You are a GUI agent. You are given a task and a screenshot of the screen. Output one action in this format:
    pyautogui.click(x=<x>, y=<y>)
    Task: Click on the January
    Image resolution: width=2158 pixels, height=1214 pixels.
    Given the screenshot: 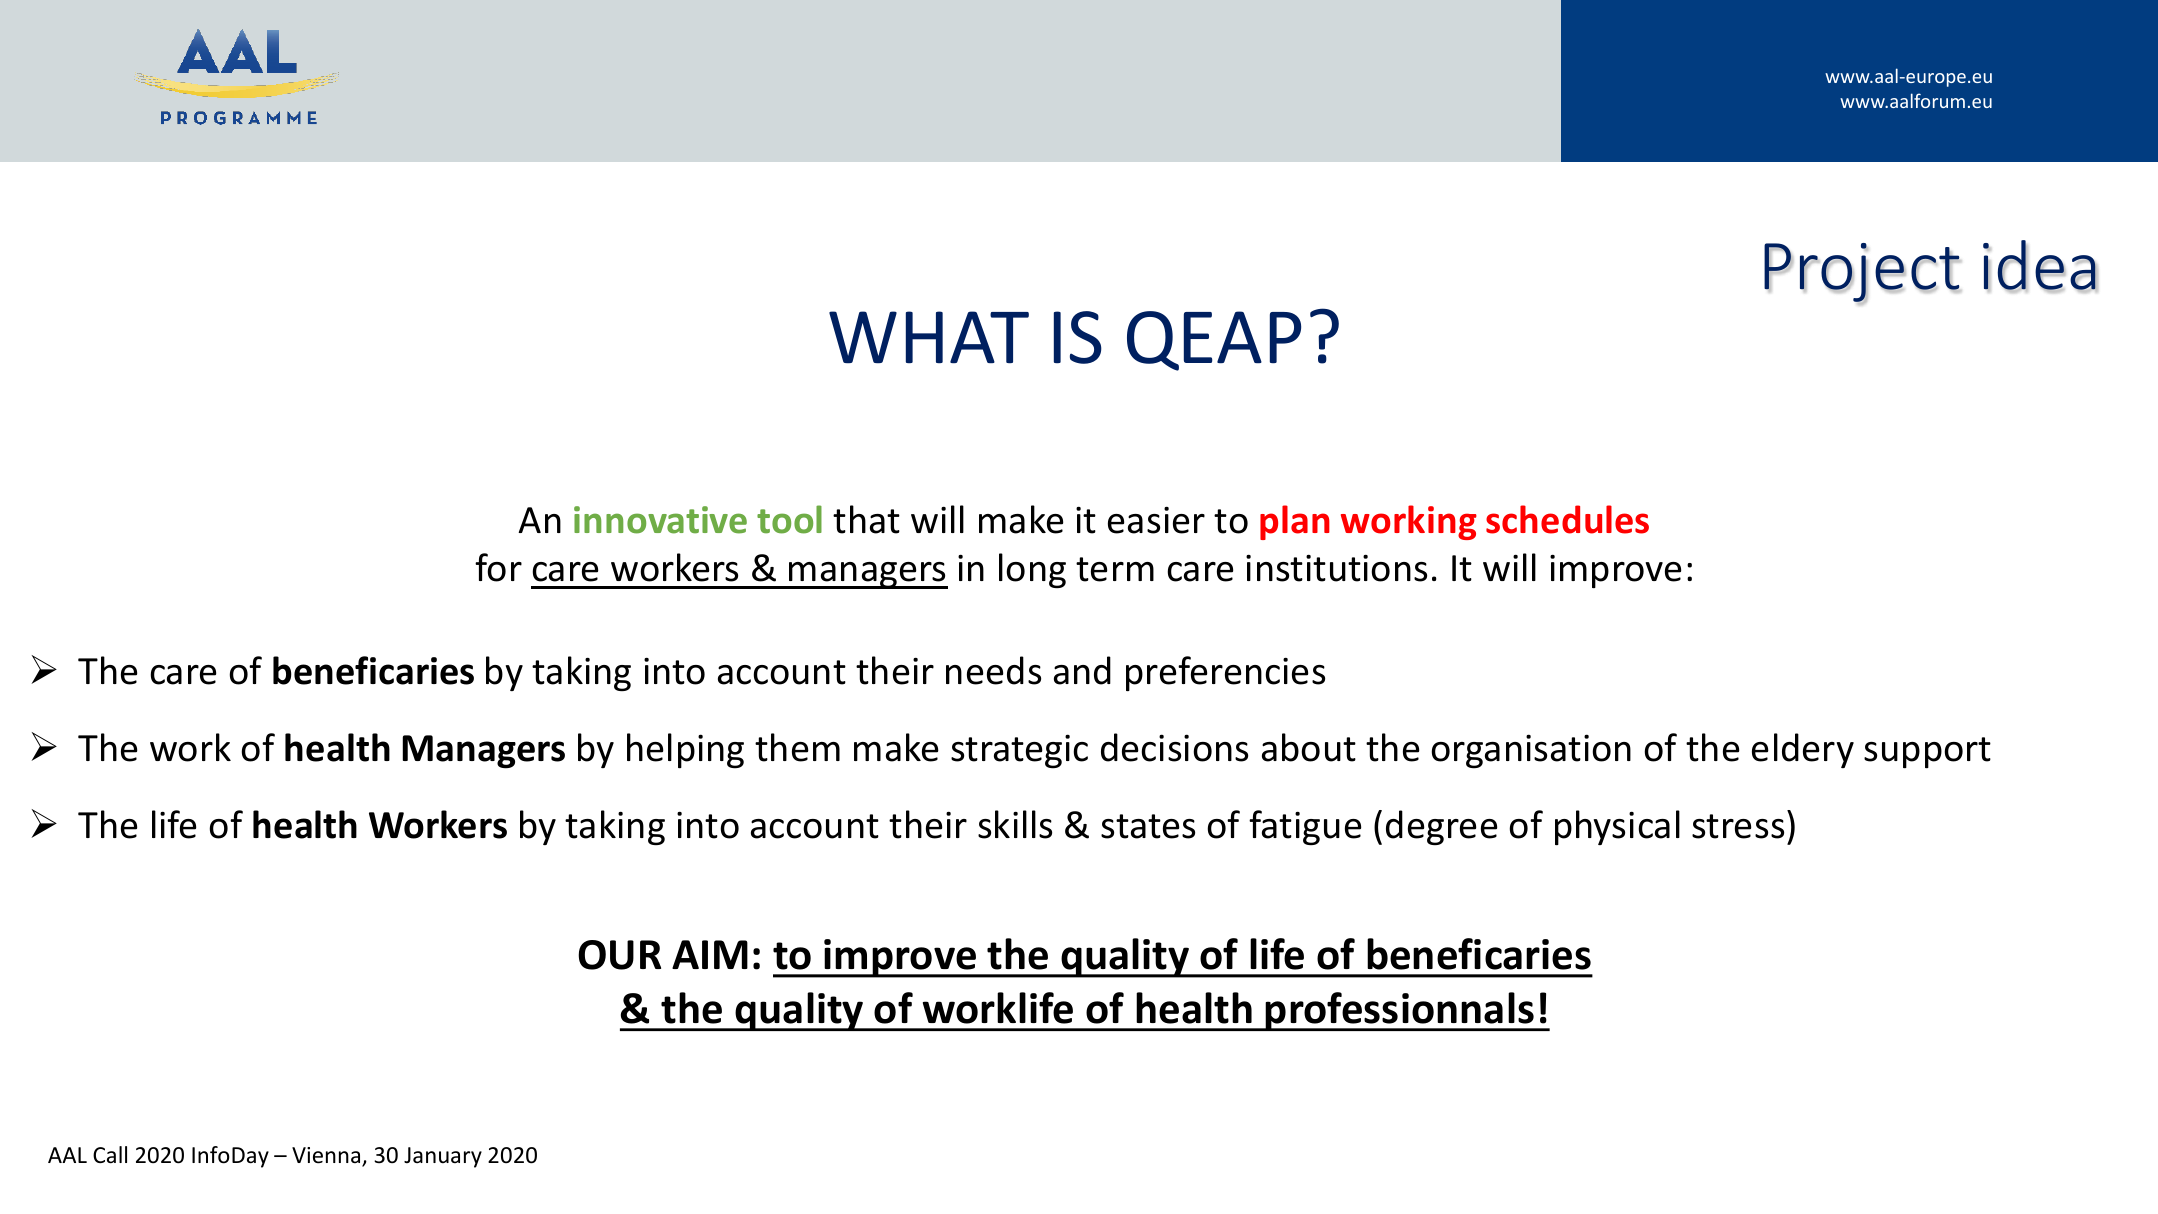 What is the action you would take?
    pyautogui.click(x=443, y=1157)
